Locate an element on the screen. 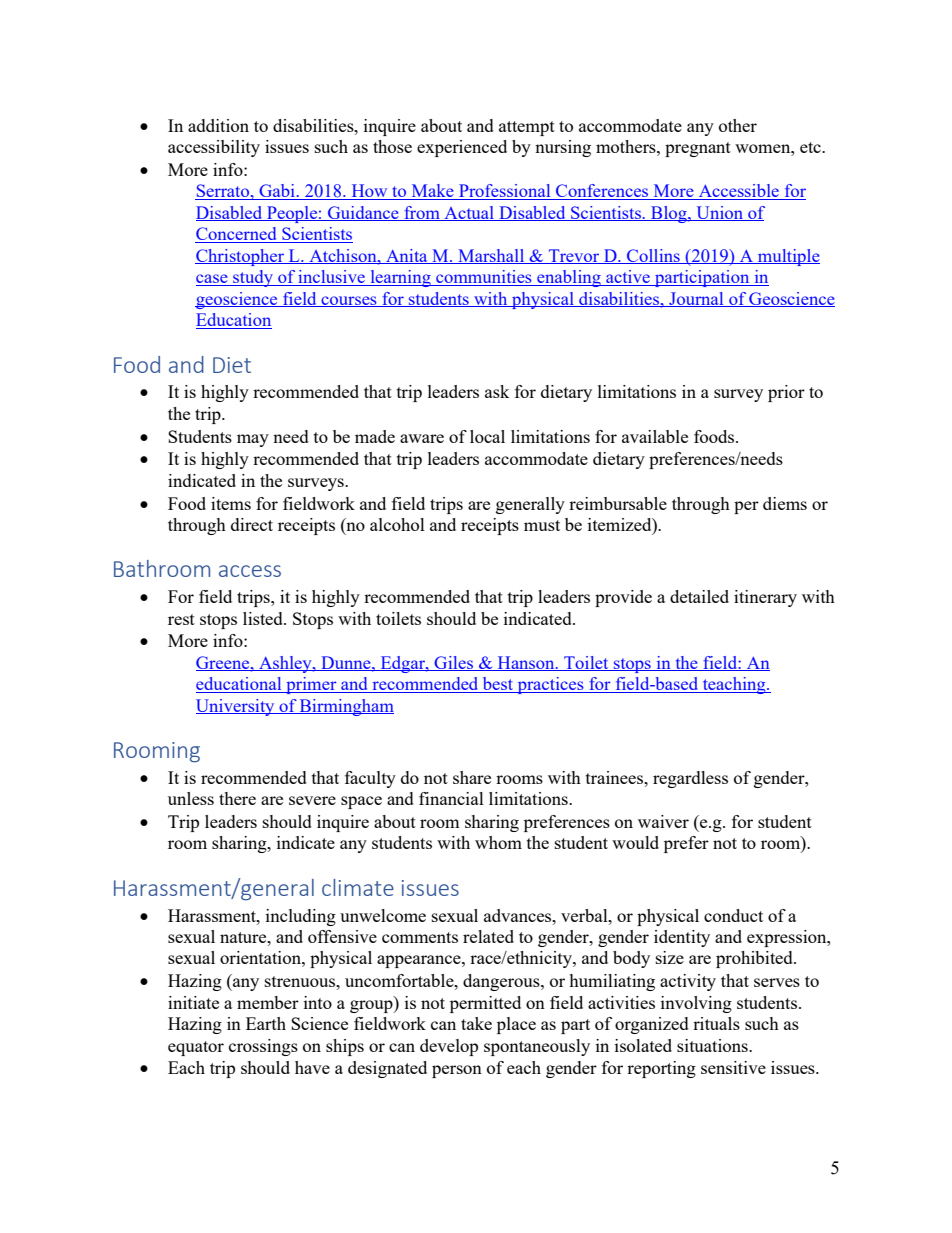 The height and width of the screenshot is (1233, 952). whom is located at coordinates (498, 842).
